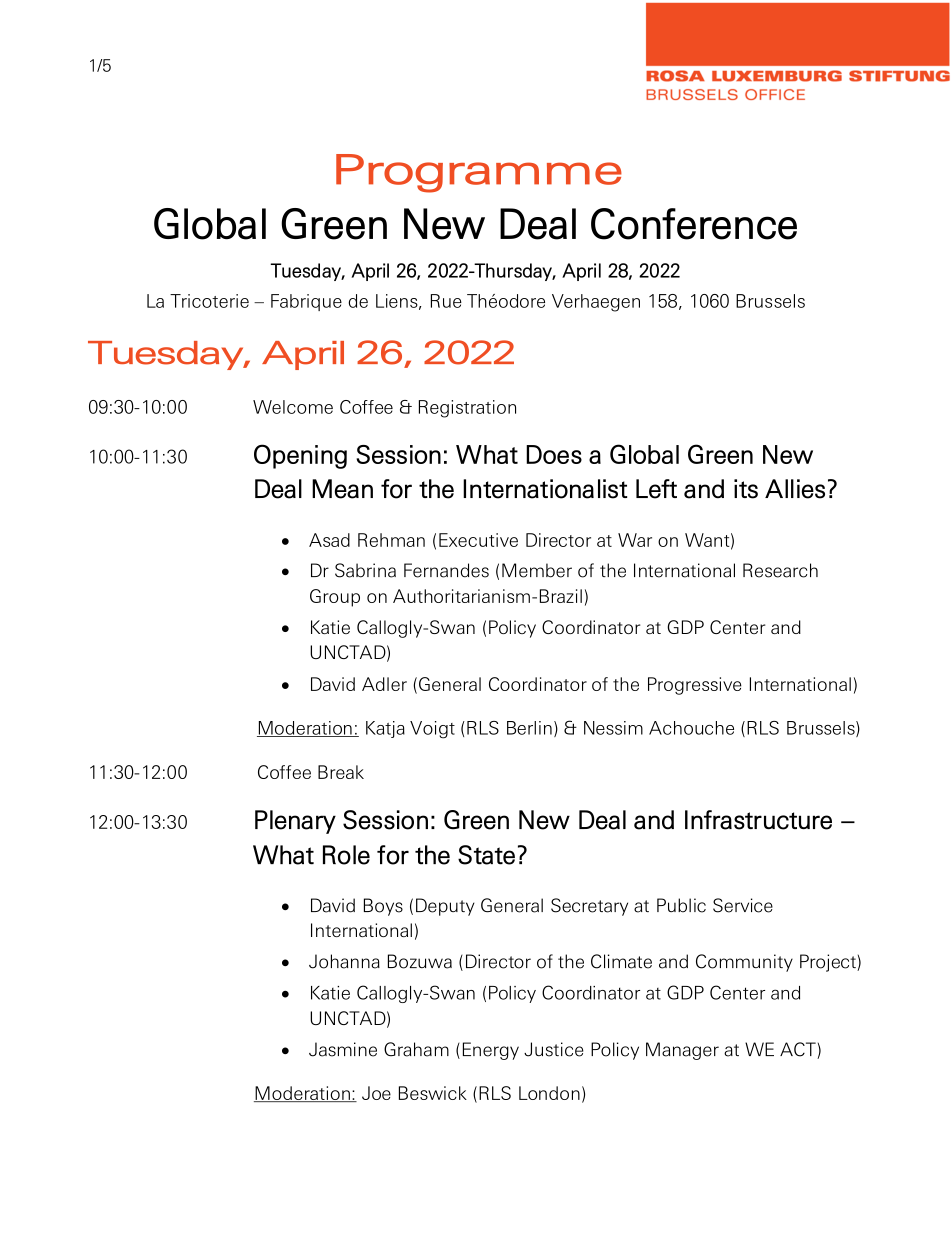 Image resolution: width=952 pixels, height=1233 pixels. What do you see at coordinates (746, 489) in the screenshot?
I see `its` at bounding box center [746, 489].
